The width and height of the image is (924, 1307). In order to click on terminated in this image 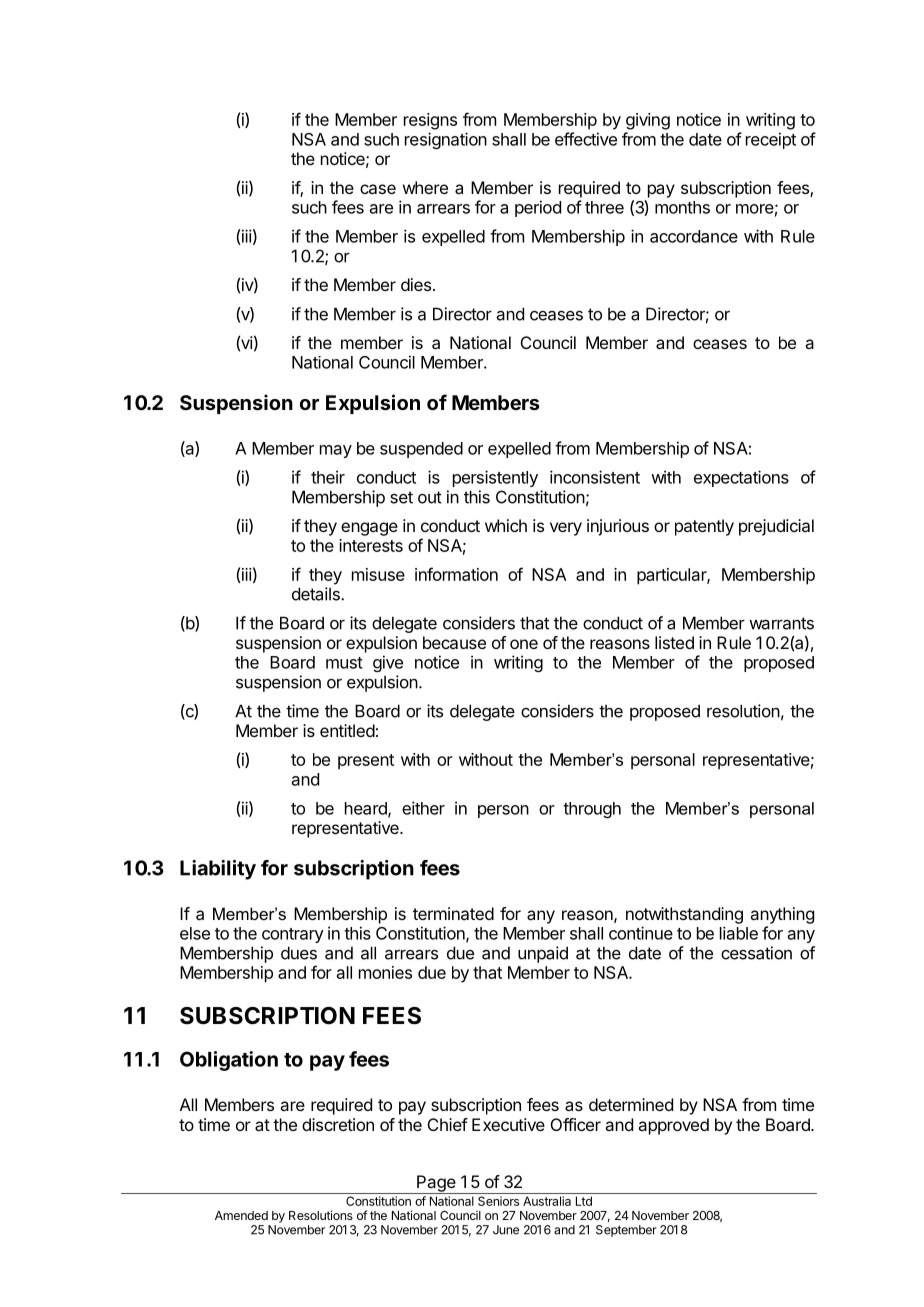, I will do `click(453, 913)`.
